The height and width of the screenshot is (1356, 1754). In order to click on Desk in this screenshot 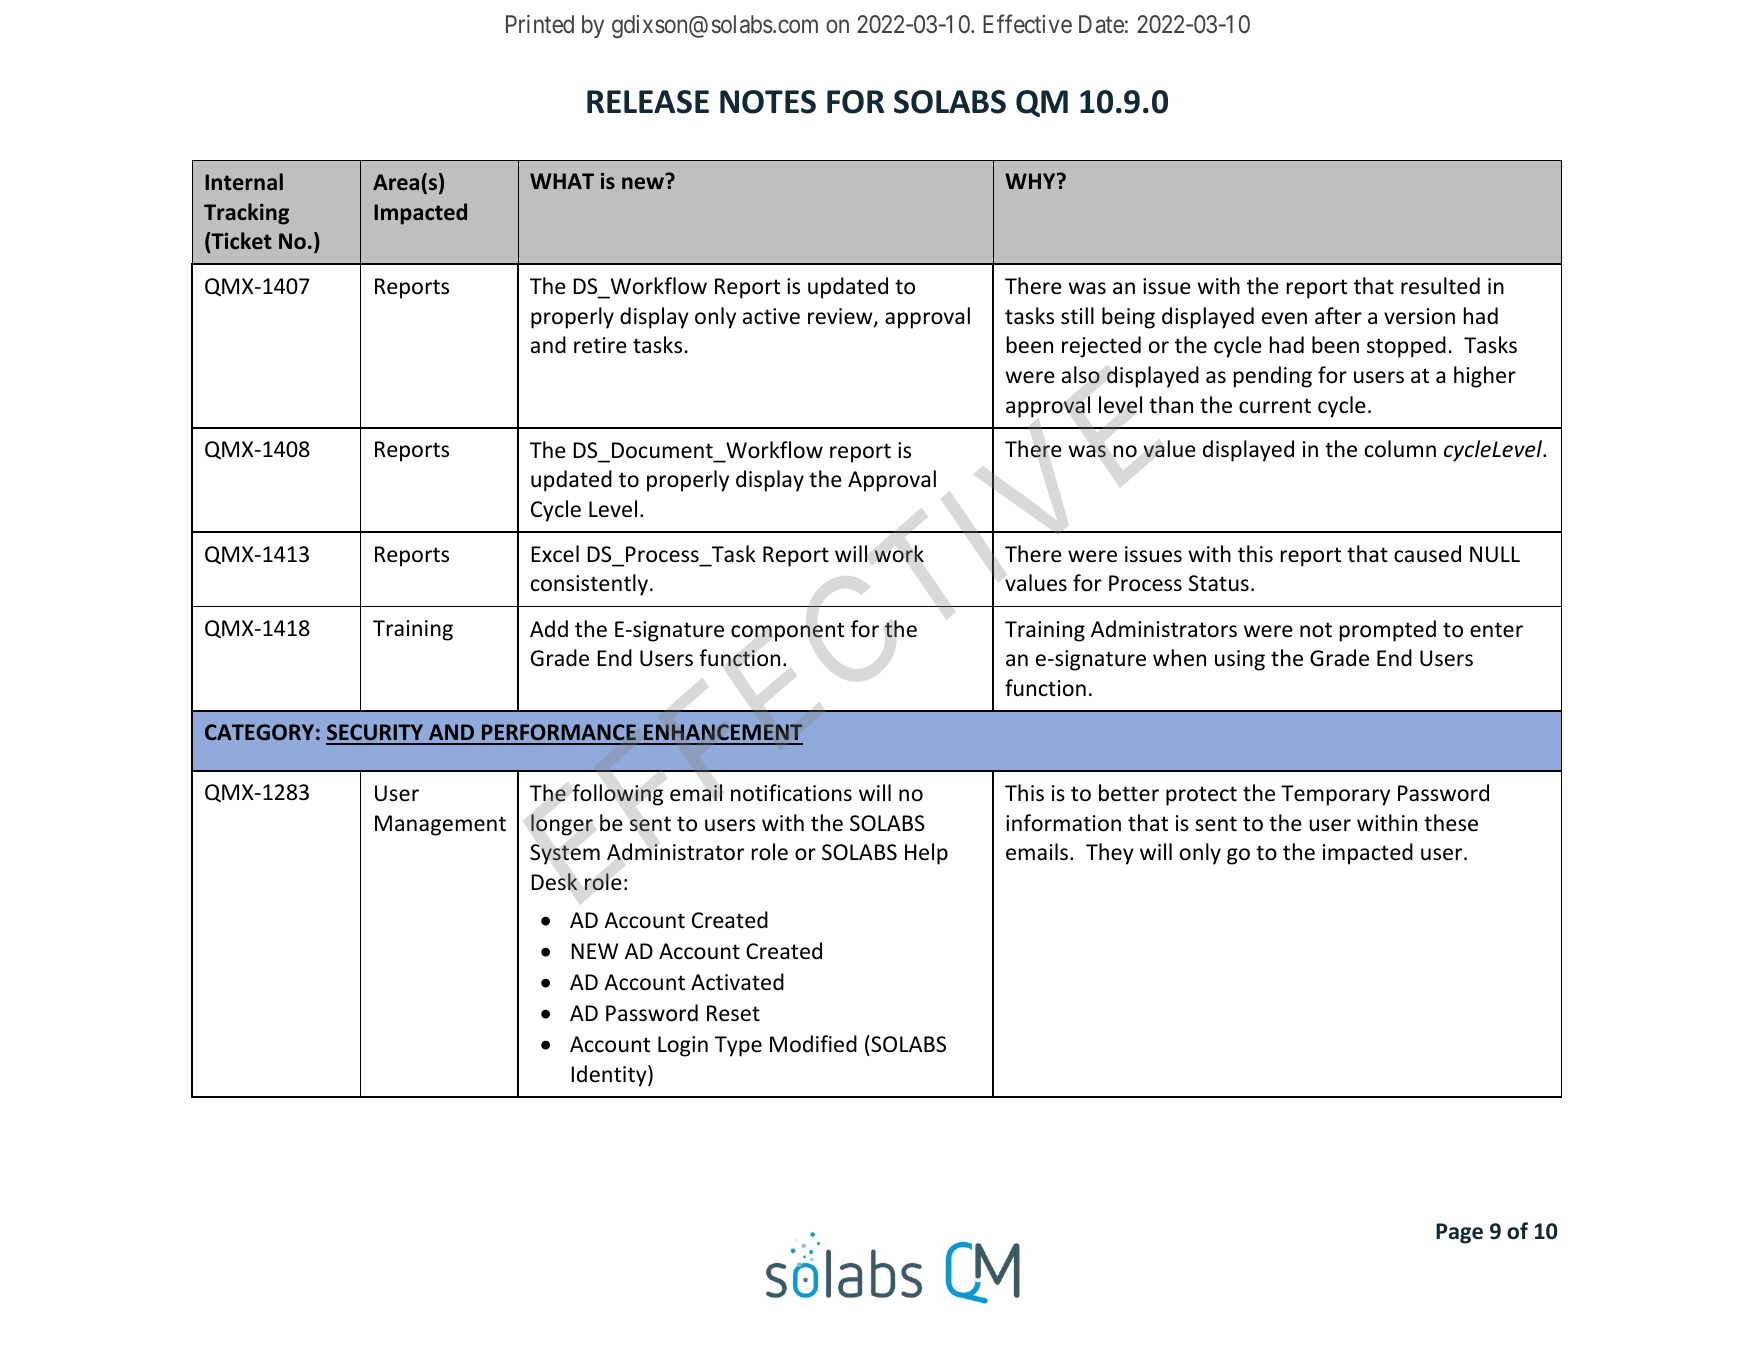, I will do `click(554, 882)`.
